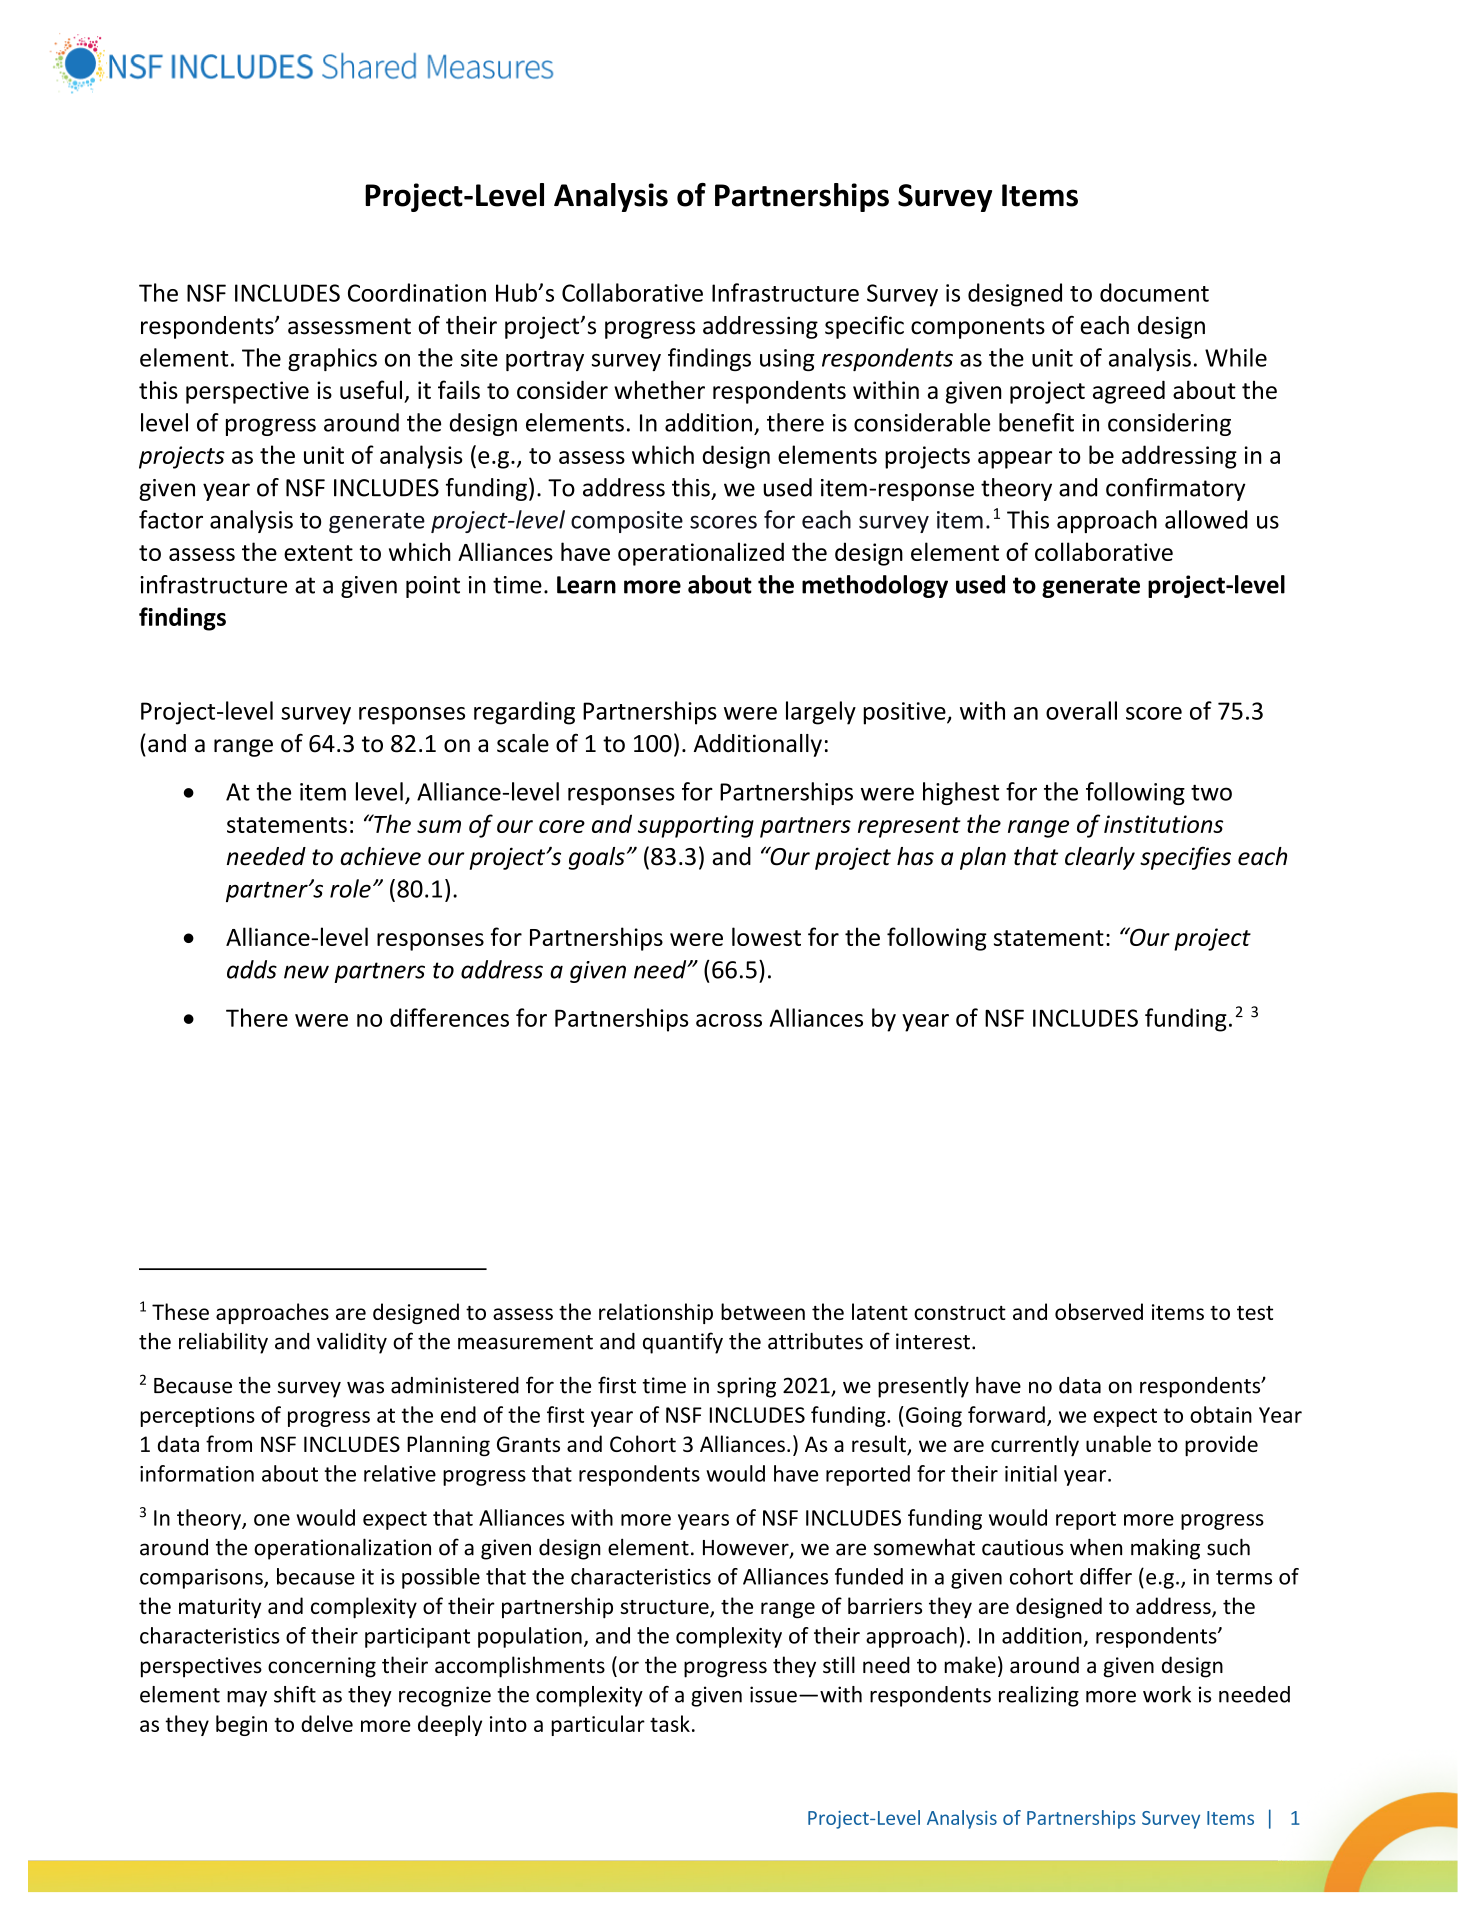  What do you see at coordinates (1154, 292) in the document?
I see `document` at bounding box center [1154, 292].
